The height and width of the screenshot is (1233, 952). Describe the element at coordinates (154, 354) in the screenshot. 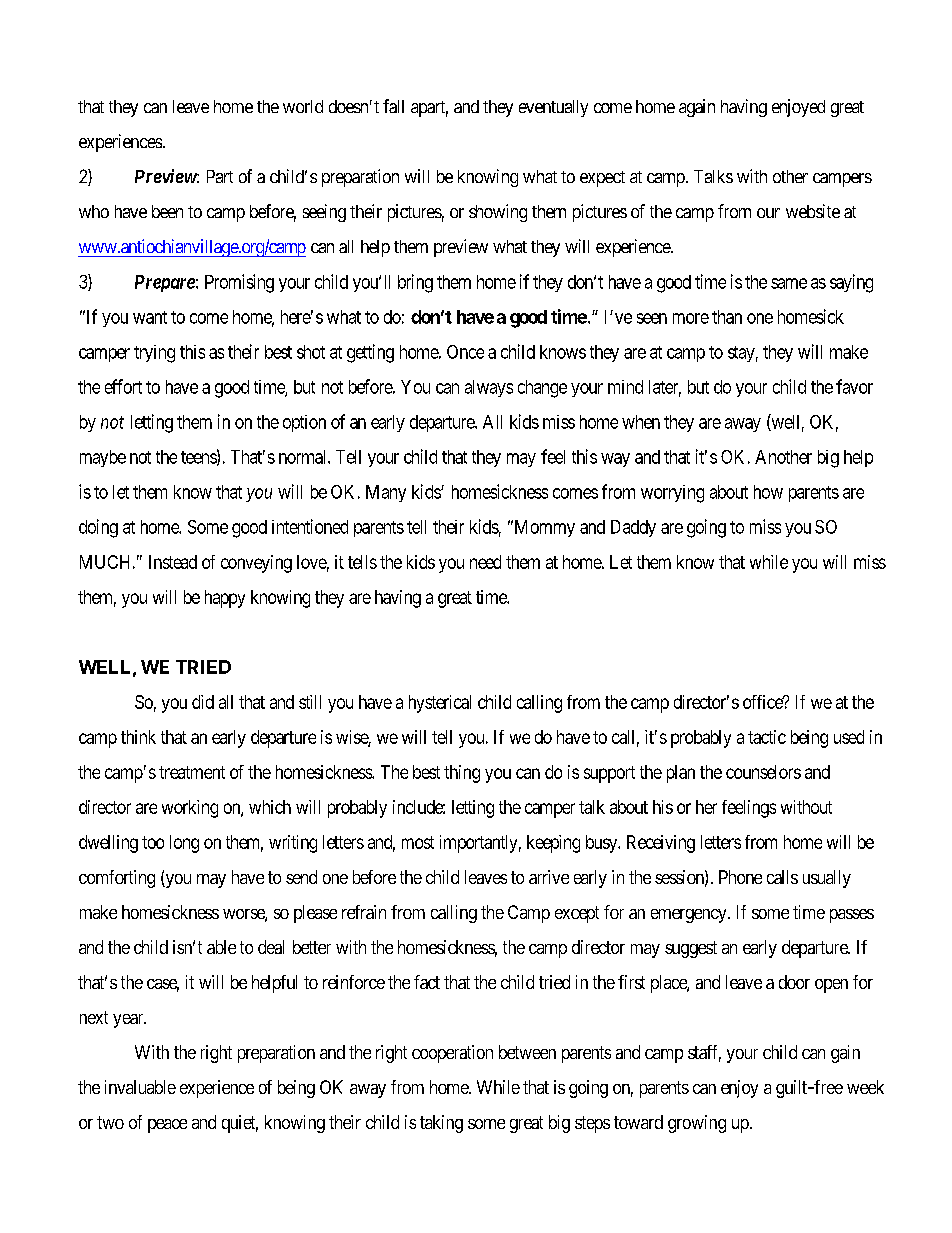

I see `trying` at that location.
